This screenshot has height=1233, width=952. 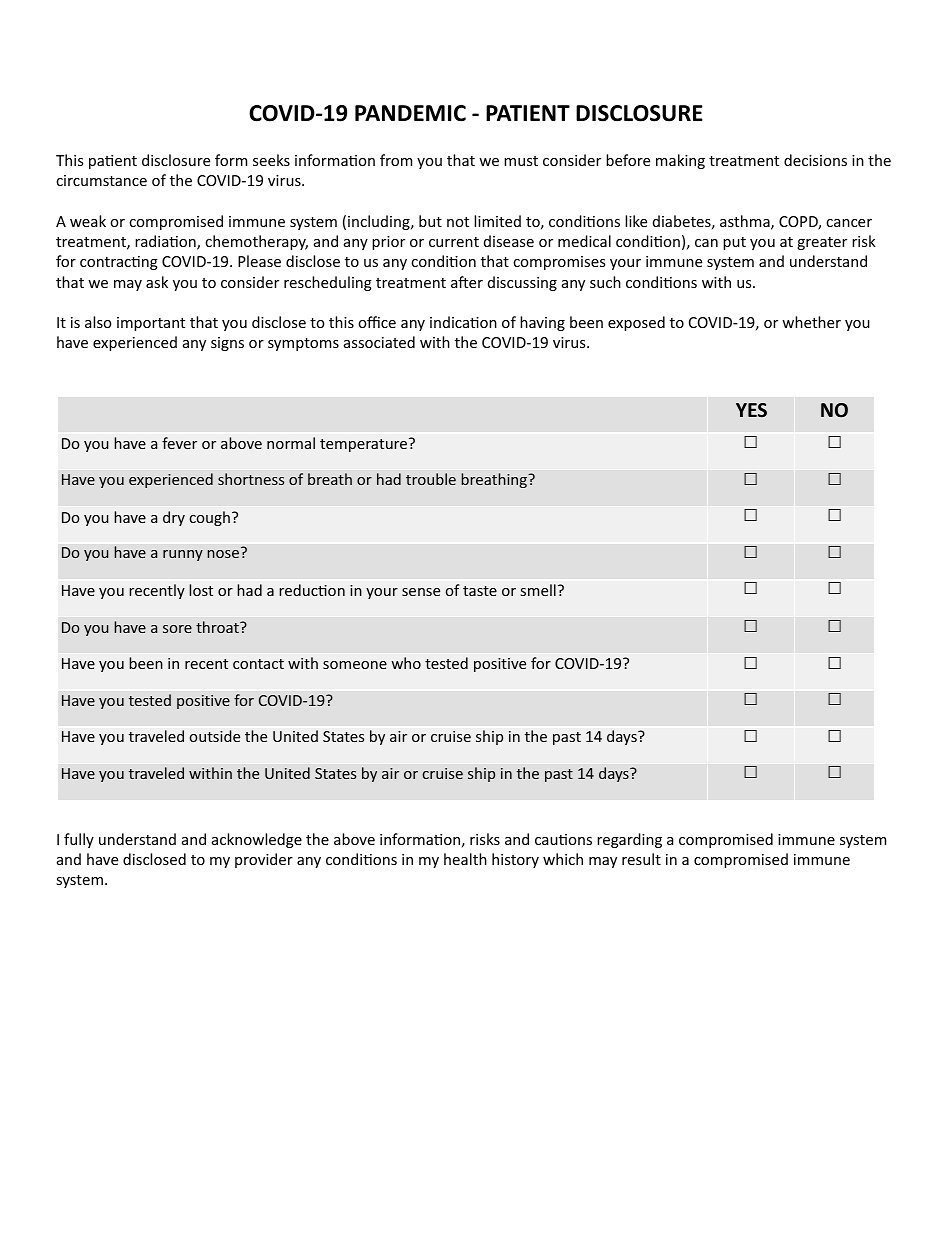 I want to click on trouble, so click(x=431, y=479).
